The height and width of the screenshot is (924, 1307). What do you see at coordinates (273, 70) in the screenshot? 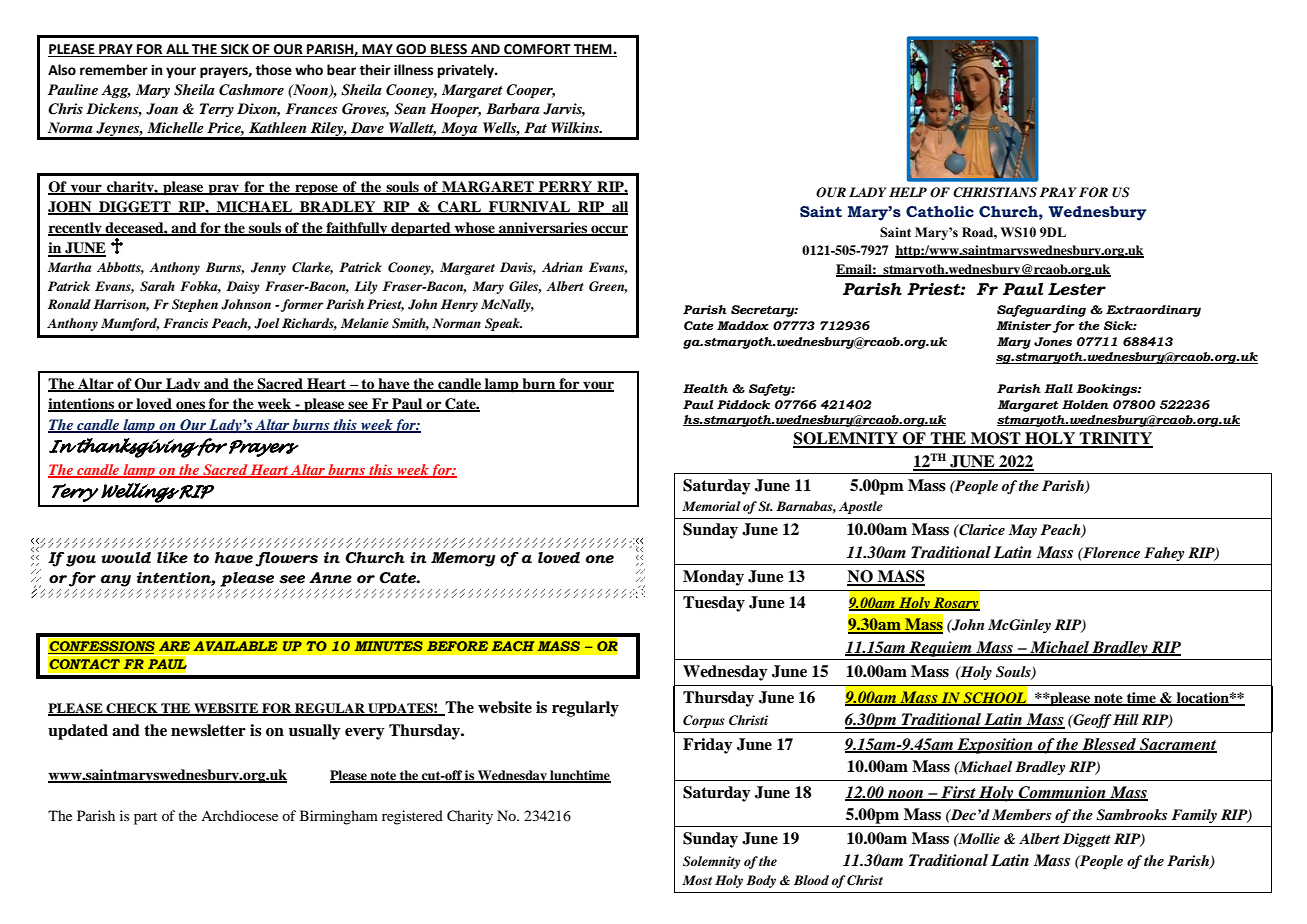
I see `those` at bounding box center [273, 70].
